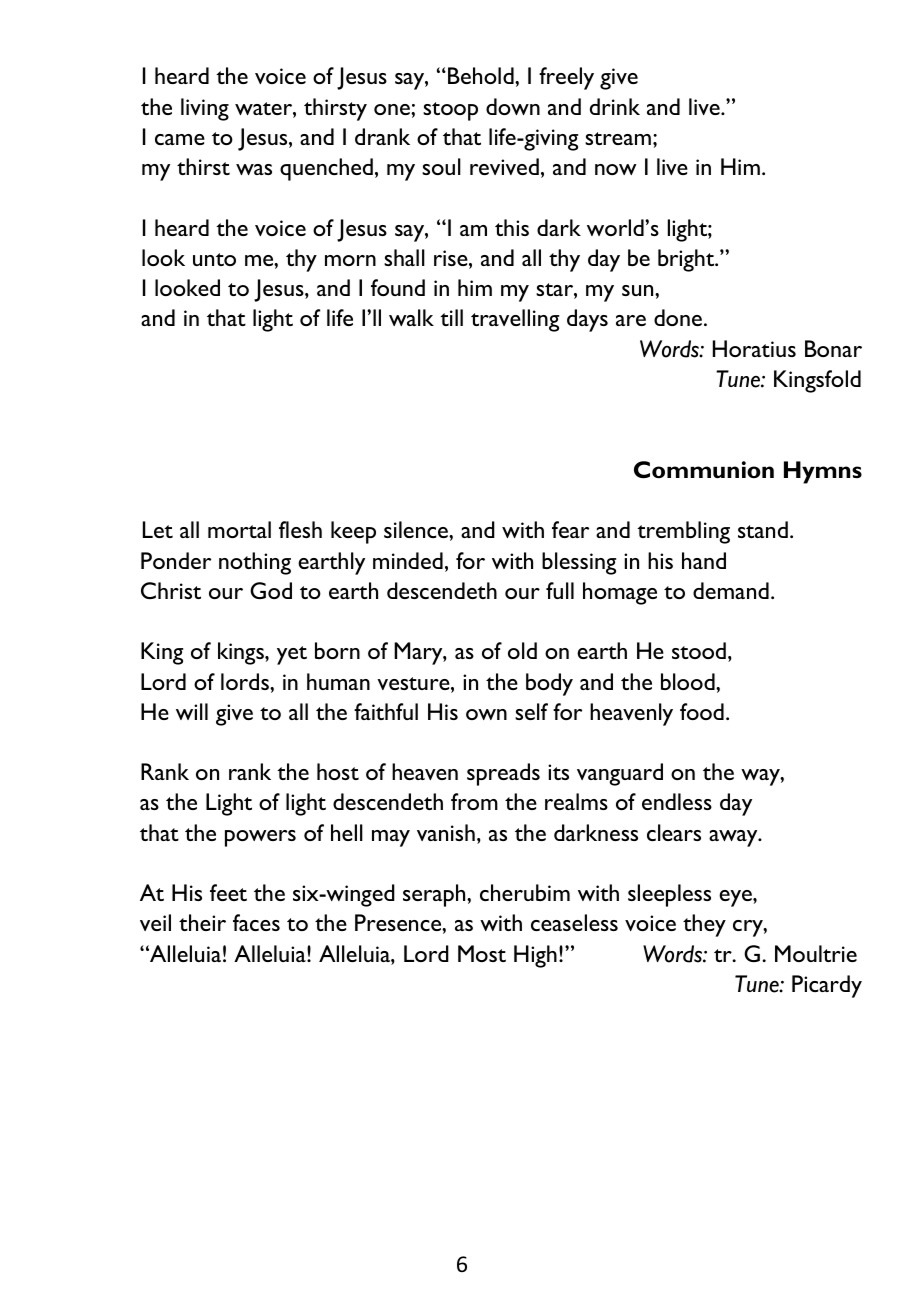 This screenshot has width=924, height=1308. What do you see at coordinates (256, 922) in the screenshot?
I see `faces` at bounding box center [256, 922].
